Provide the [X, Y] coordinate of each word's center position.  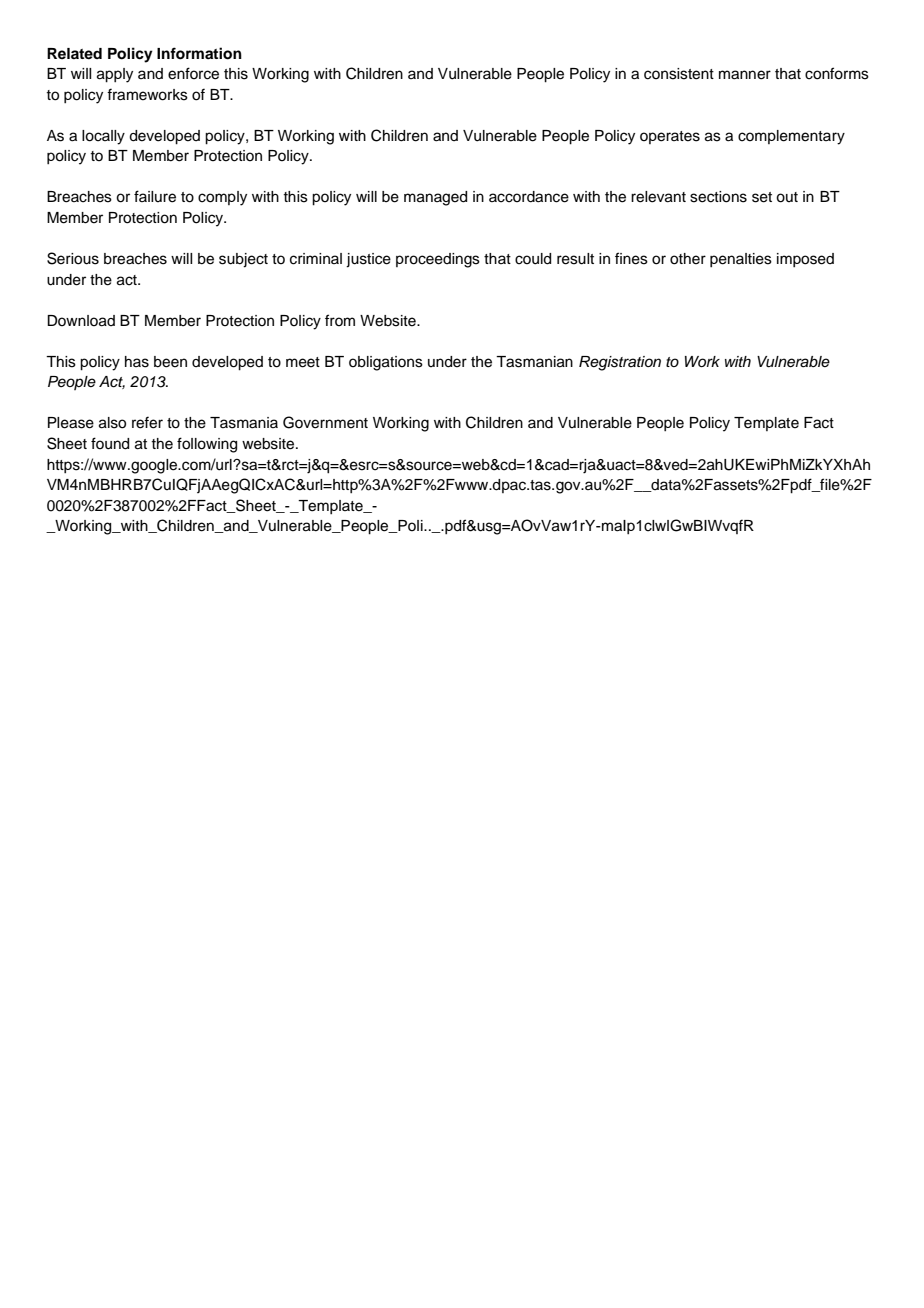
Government [325, 422]
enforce [193, 73]
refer [147, 422]
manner [745, 75]
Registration [620, 363]
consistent [679, 74]
